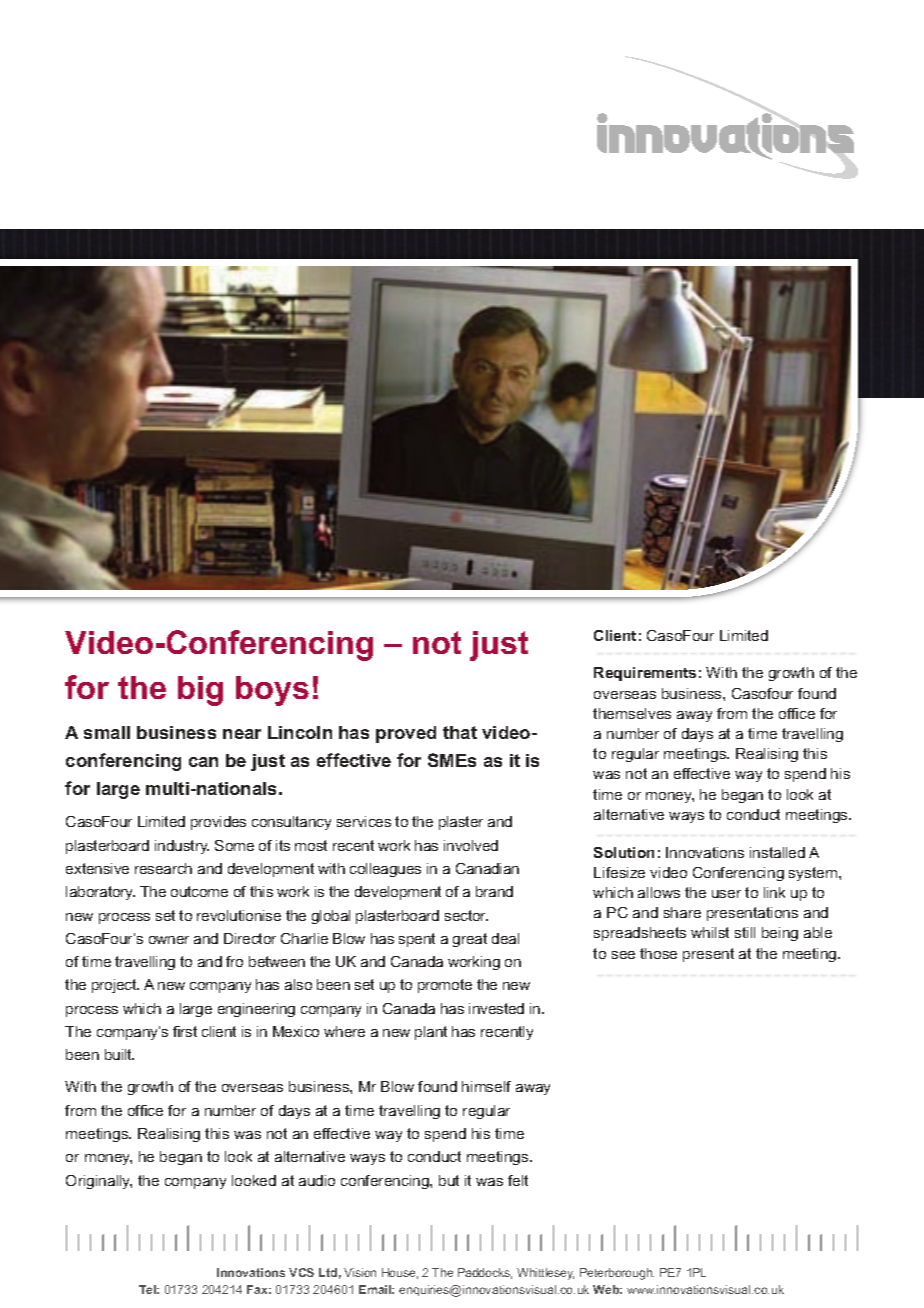  I want to click on that, so click(460, 732).
